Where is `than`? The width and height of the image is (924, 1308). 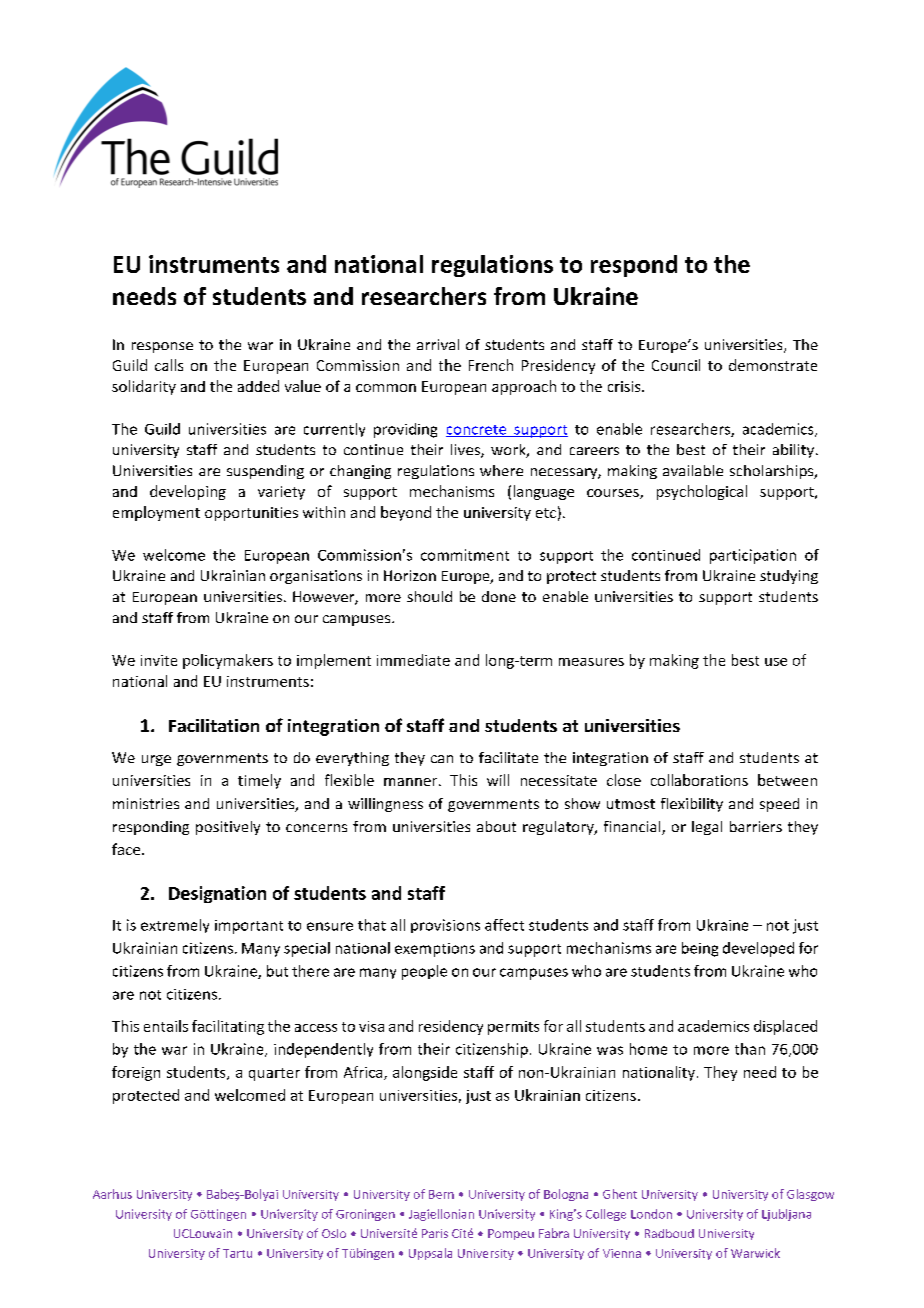 than is located at coordinates (750, 1049).
